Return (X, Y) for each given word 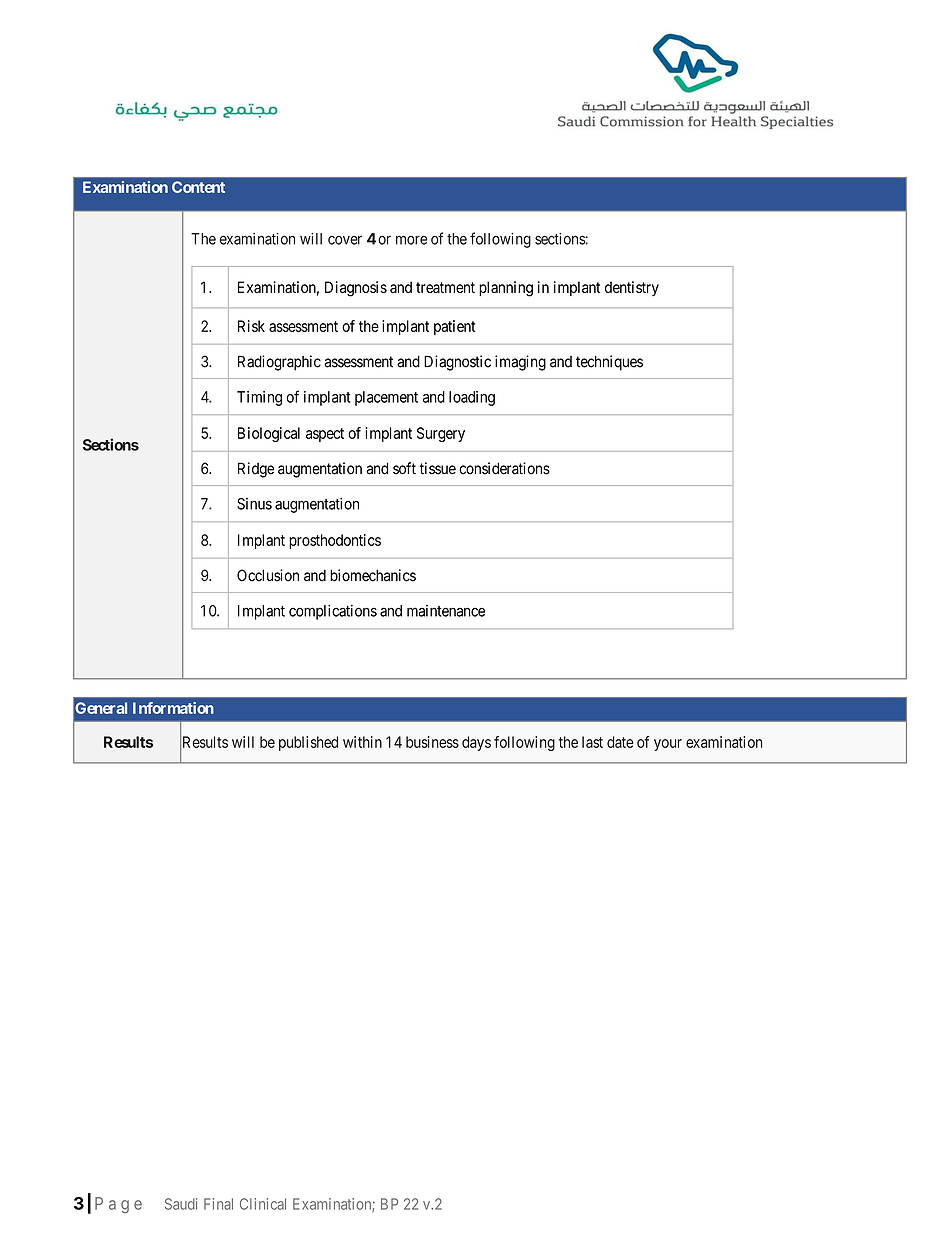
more (411, 240)
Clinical (263, 1204)
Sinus (254, 504)
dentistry (632, 288)
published (308, 743)
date (620, 742)
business (432, 742)
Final (218, 1204)
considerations (504, 468)
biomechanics (373, 575)
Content (198, 187)
